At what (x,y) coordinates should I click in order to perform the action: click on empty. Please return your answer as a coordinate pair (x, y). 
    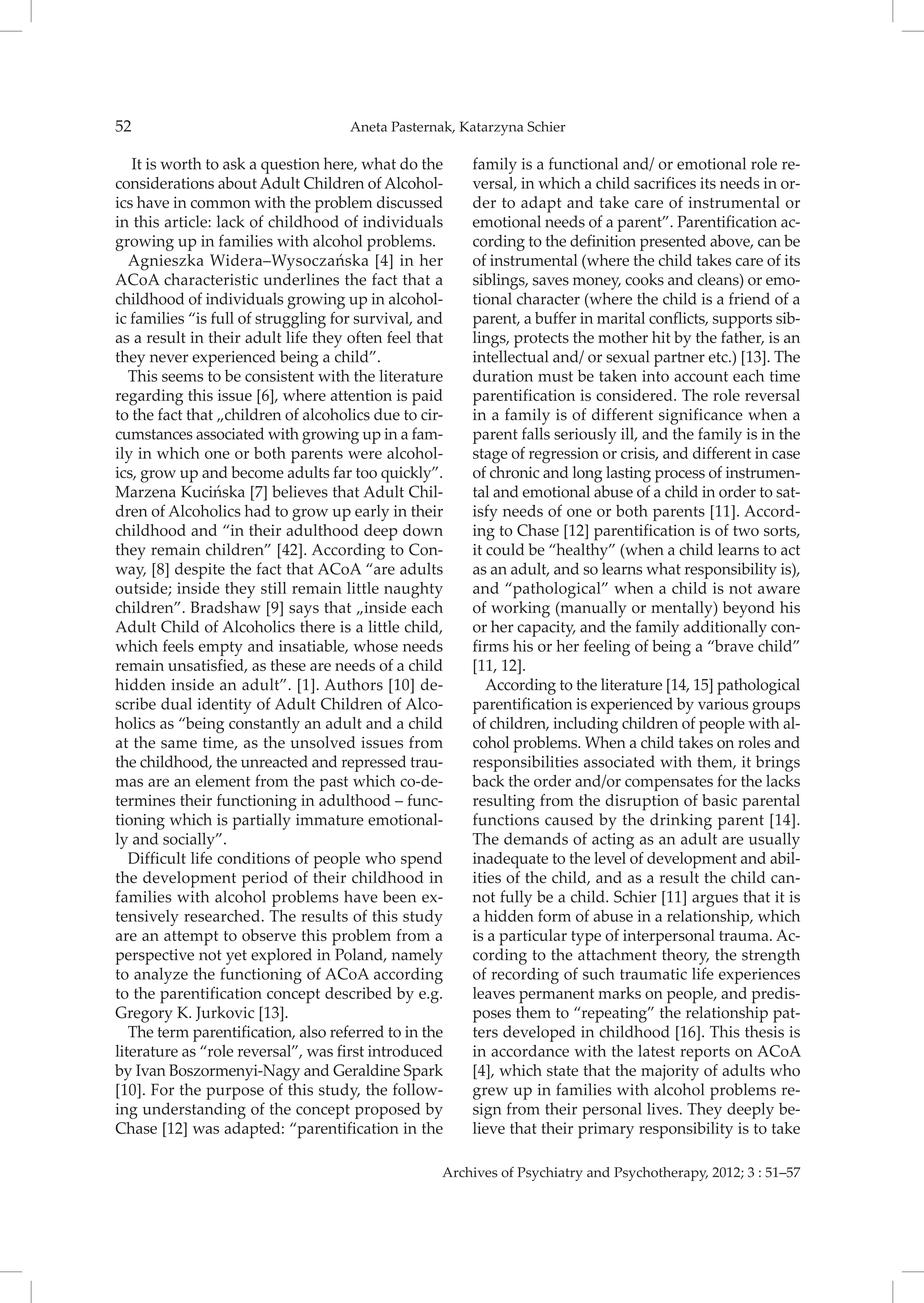
    Looking at the image, I should click on (221, 648).
